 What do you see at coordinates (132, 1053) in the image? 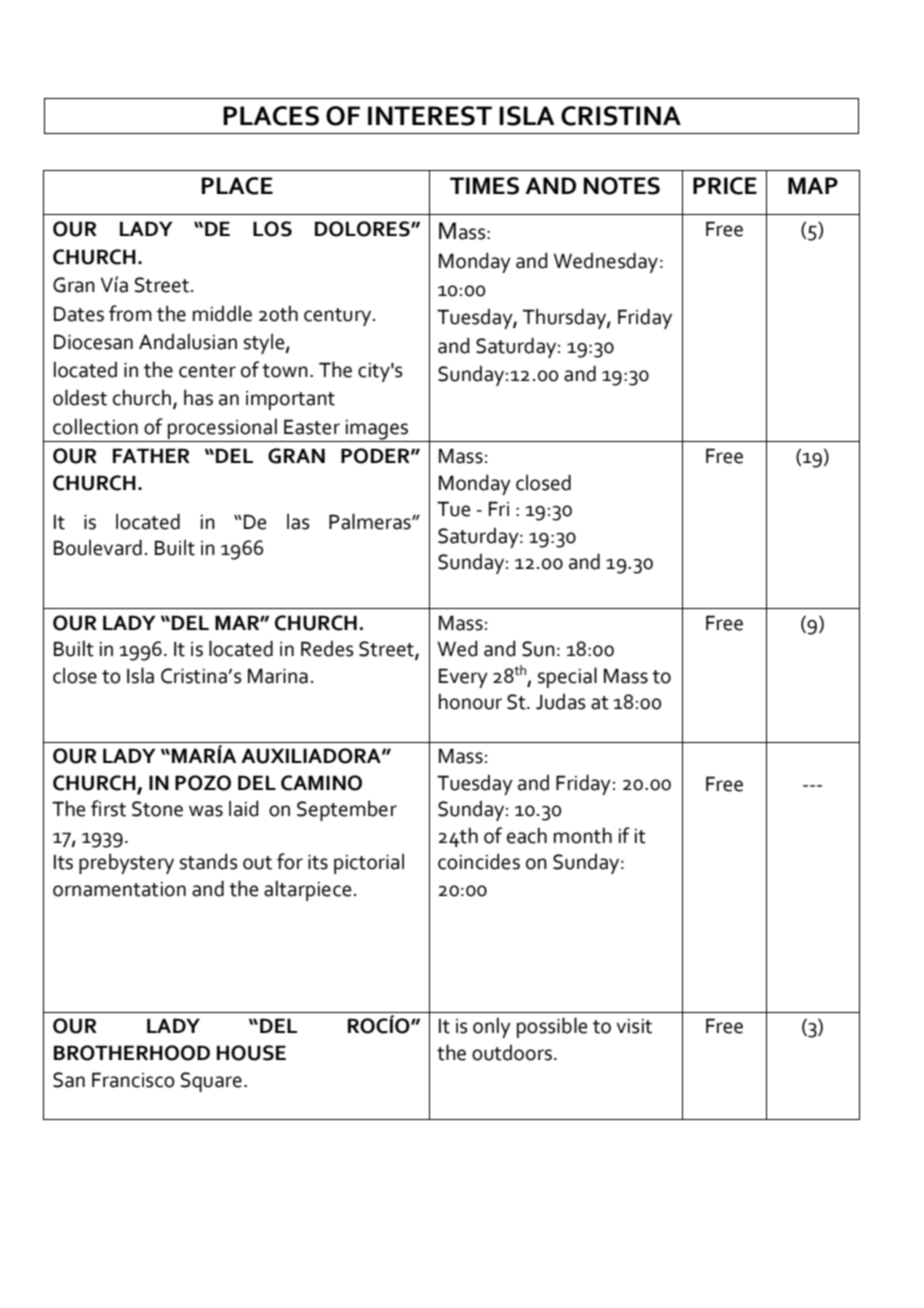
I see `BROTHERHOOD` at bounding box center [132, 1053].
